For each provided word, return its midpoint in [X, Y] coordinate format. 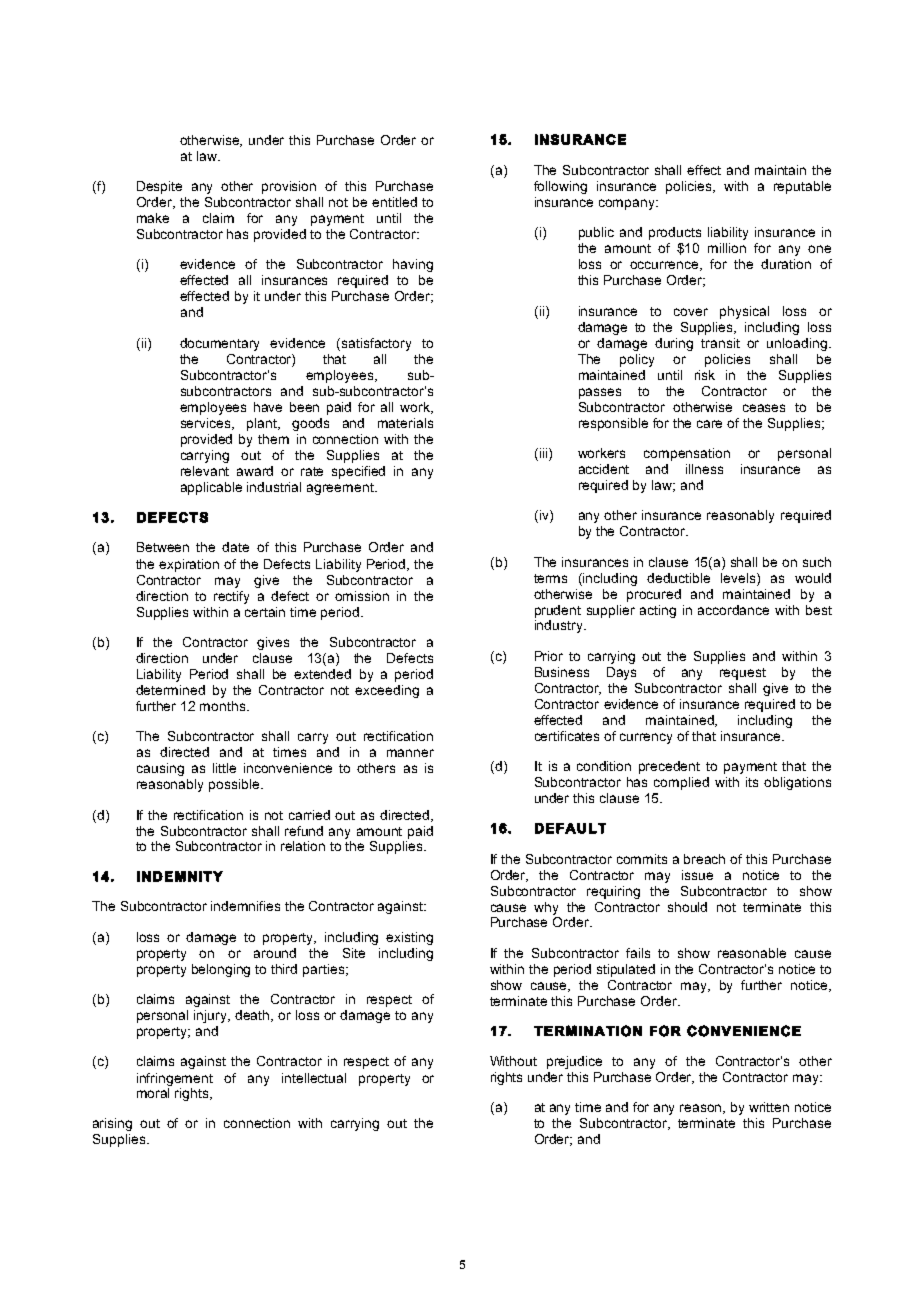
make [153, 218]
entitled [394, 202]
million [727, 248]
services [207, 424]
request [743, 674]
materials [405, 423]
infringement [175, 1079]
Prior [549, 656]
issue [697, 875]
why [546, 908]
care [709, 424]
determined [170, 690]
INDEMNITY [180, 876]
